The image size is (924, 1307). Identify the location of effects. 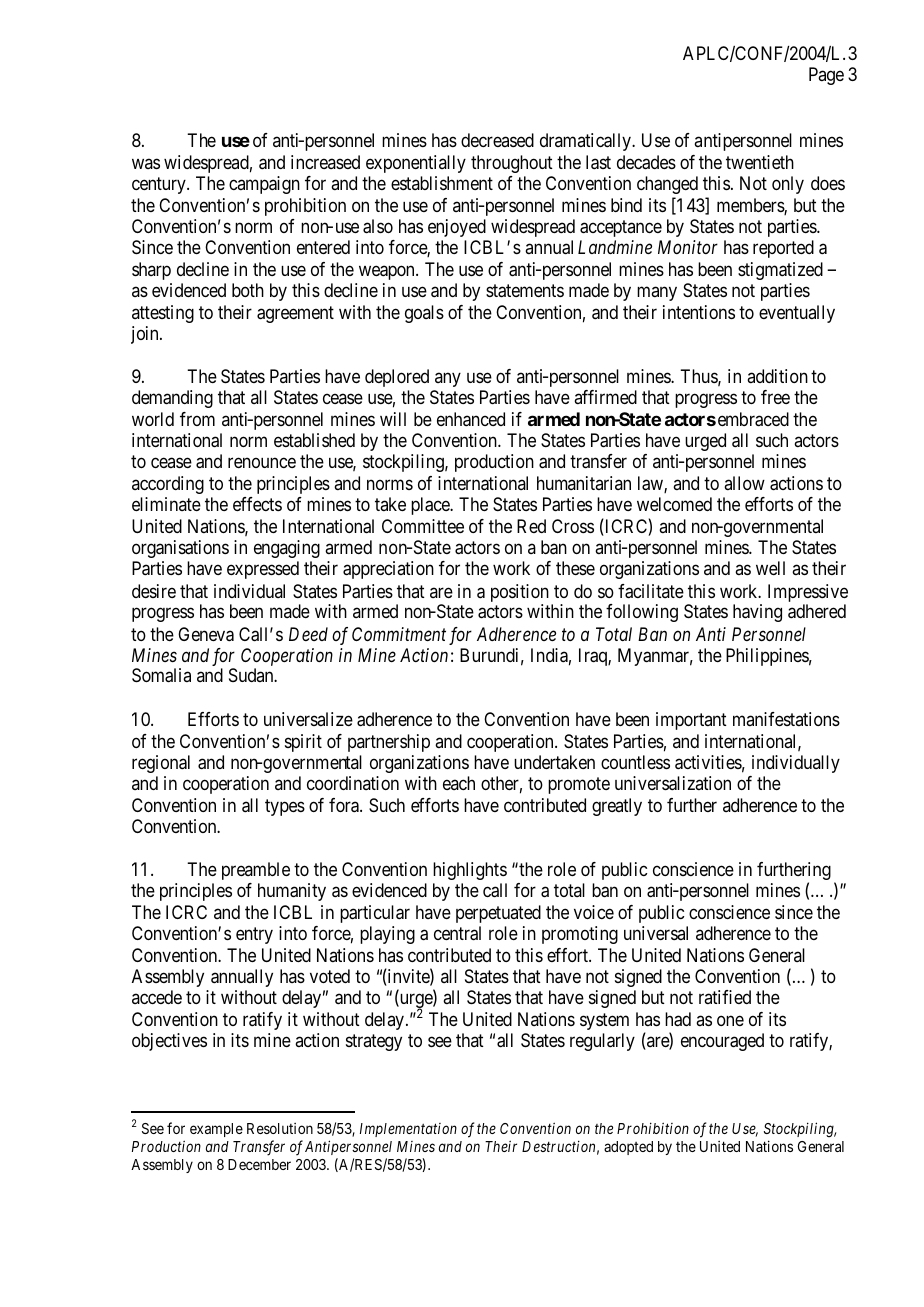
(257, 504).
